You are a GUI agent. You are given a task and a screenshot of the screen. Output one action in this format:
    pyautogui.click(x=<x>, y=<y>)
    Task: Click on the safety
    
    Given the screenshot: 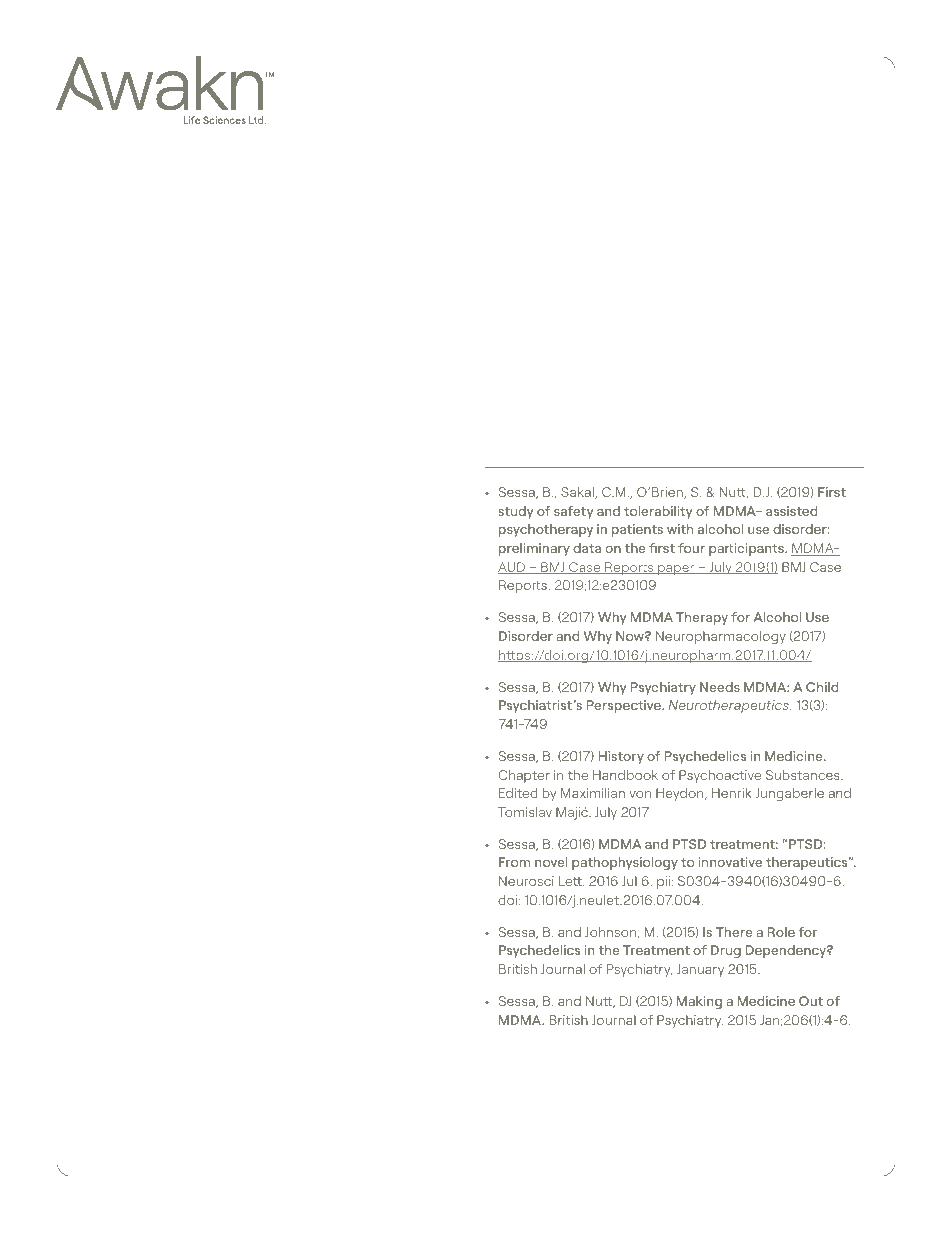 What is the action you would take?
    pyautogui.click(x=573, y=512)
